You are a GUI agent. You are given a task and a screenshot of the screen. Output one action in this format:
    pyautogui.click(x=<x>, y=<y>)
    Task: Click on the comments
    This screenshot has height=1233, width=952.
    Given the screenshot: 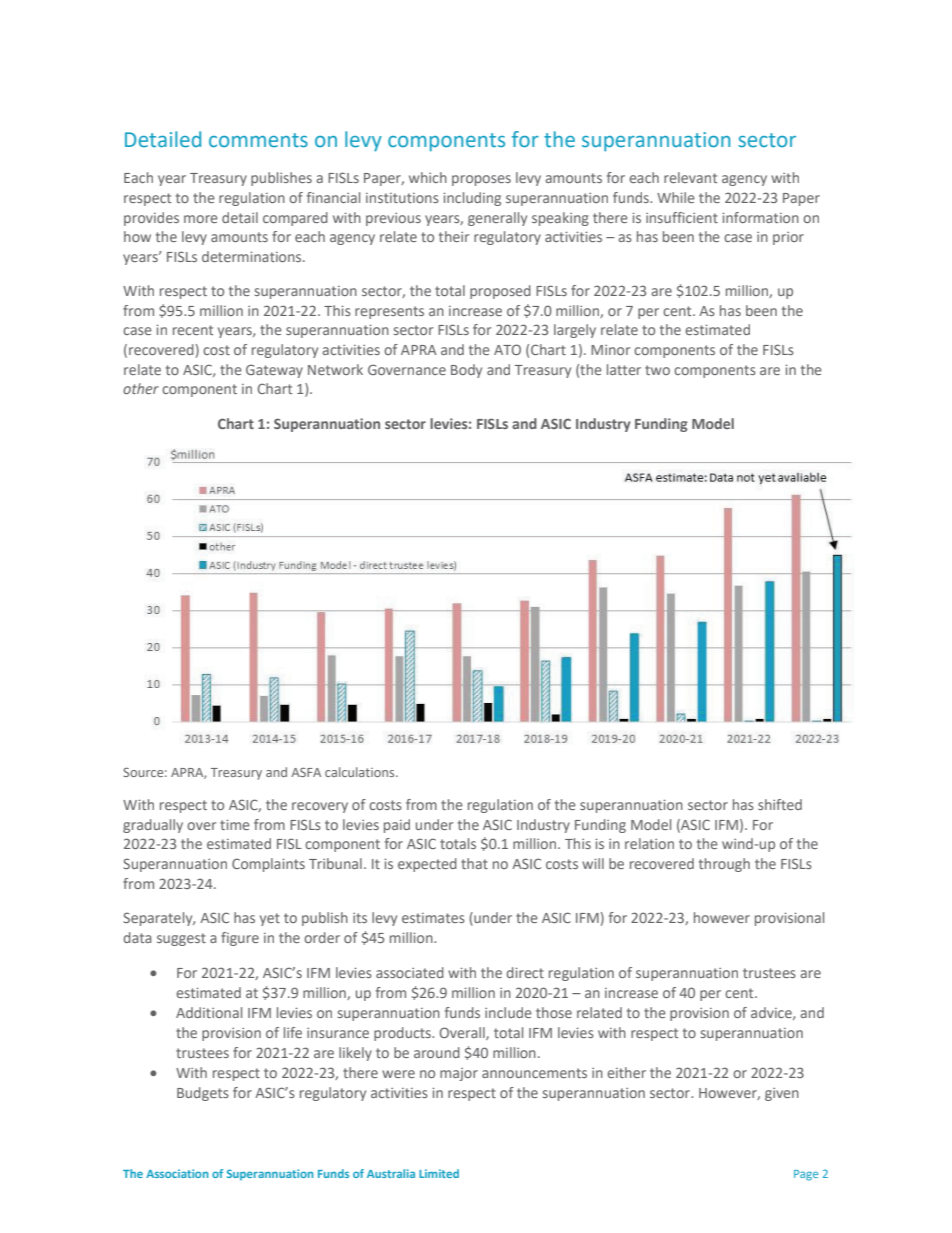 What is the action you would take?
    pyautogui.click(x=258, y=140)
